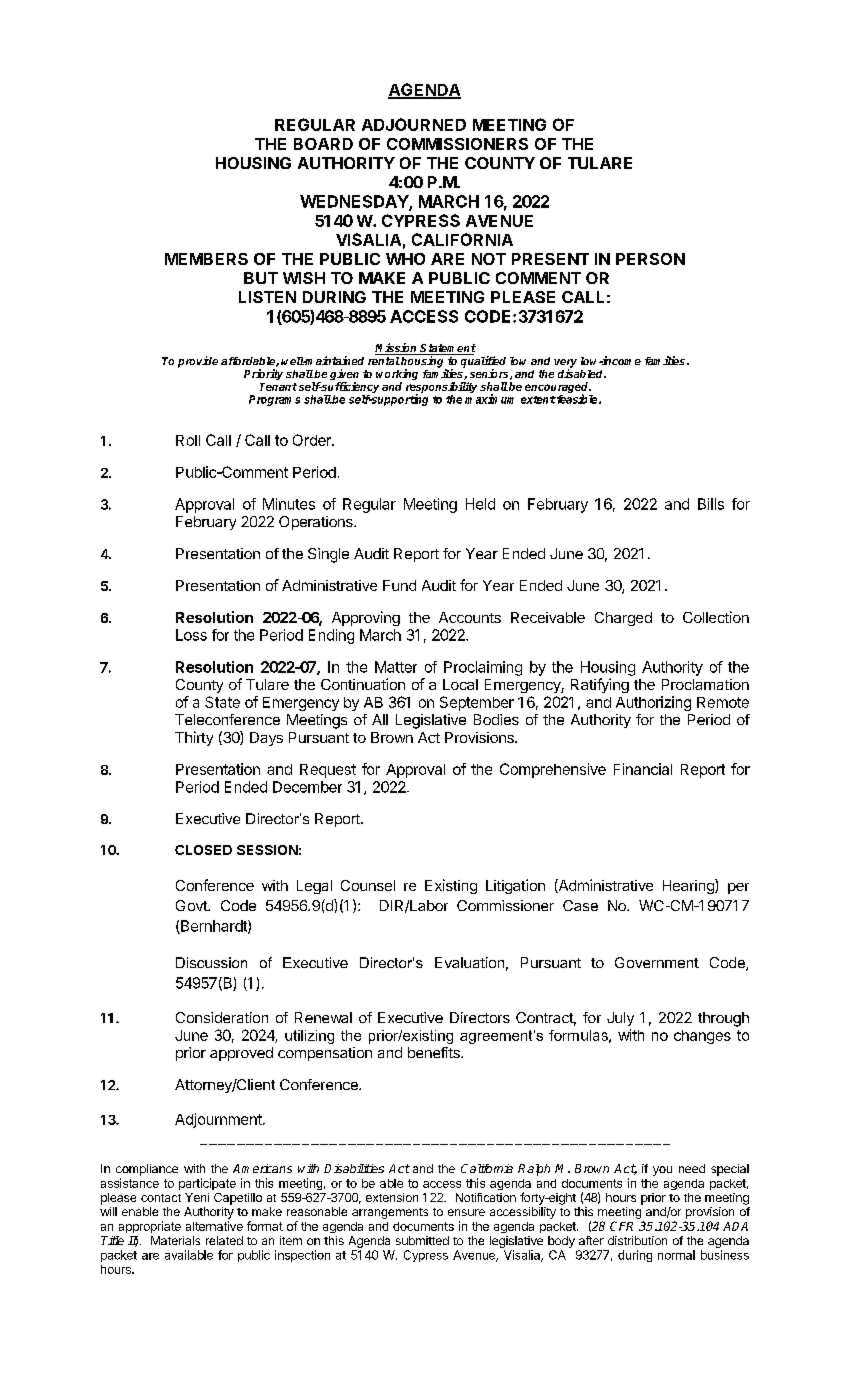  Describe the element at coordinates (175, 1240) in the page. I see `Materials` at that location.
